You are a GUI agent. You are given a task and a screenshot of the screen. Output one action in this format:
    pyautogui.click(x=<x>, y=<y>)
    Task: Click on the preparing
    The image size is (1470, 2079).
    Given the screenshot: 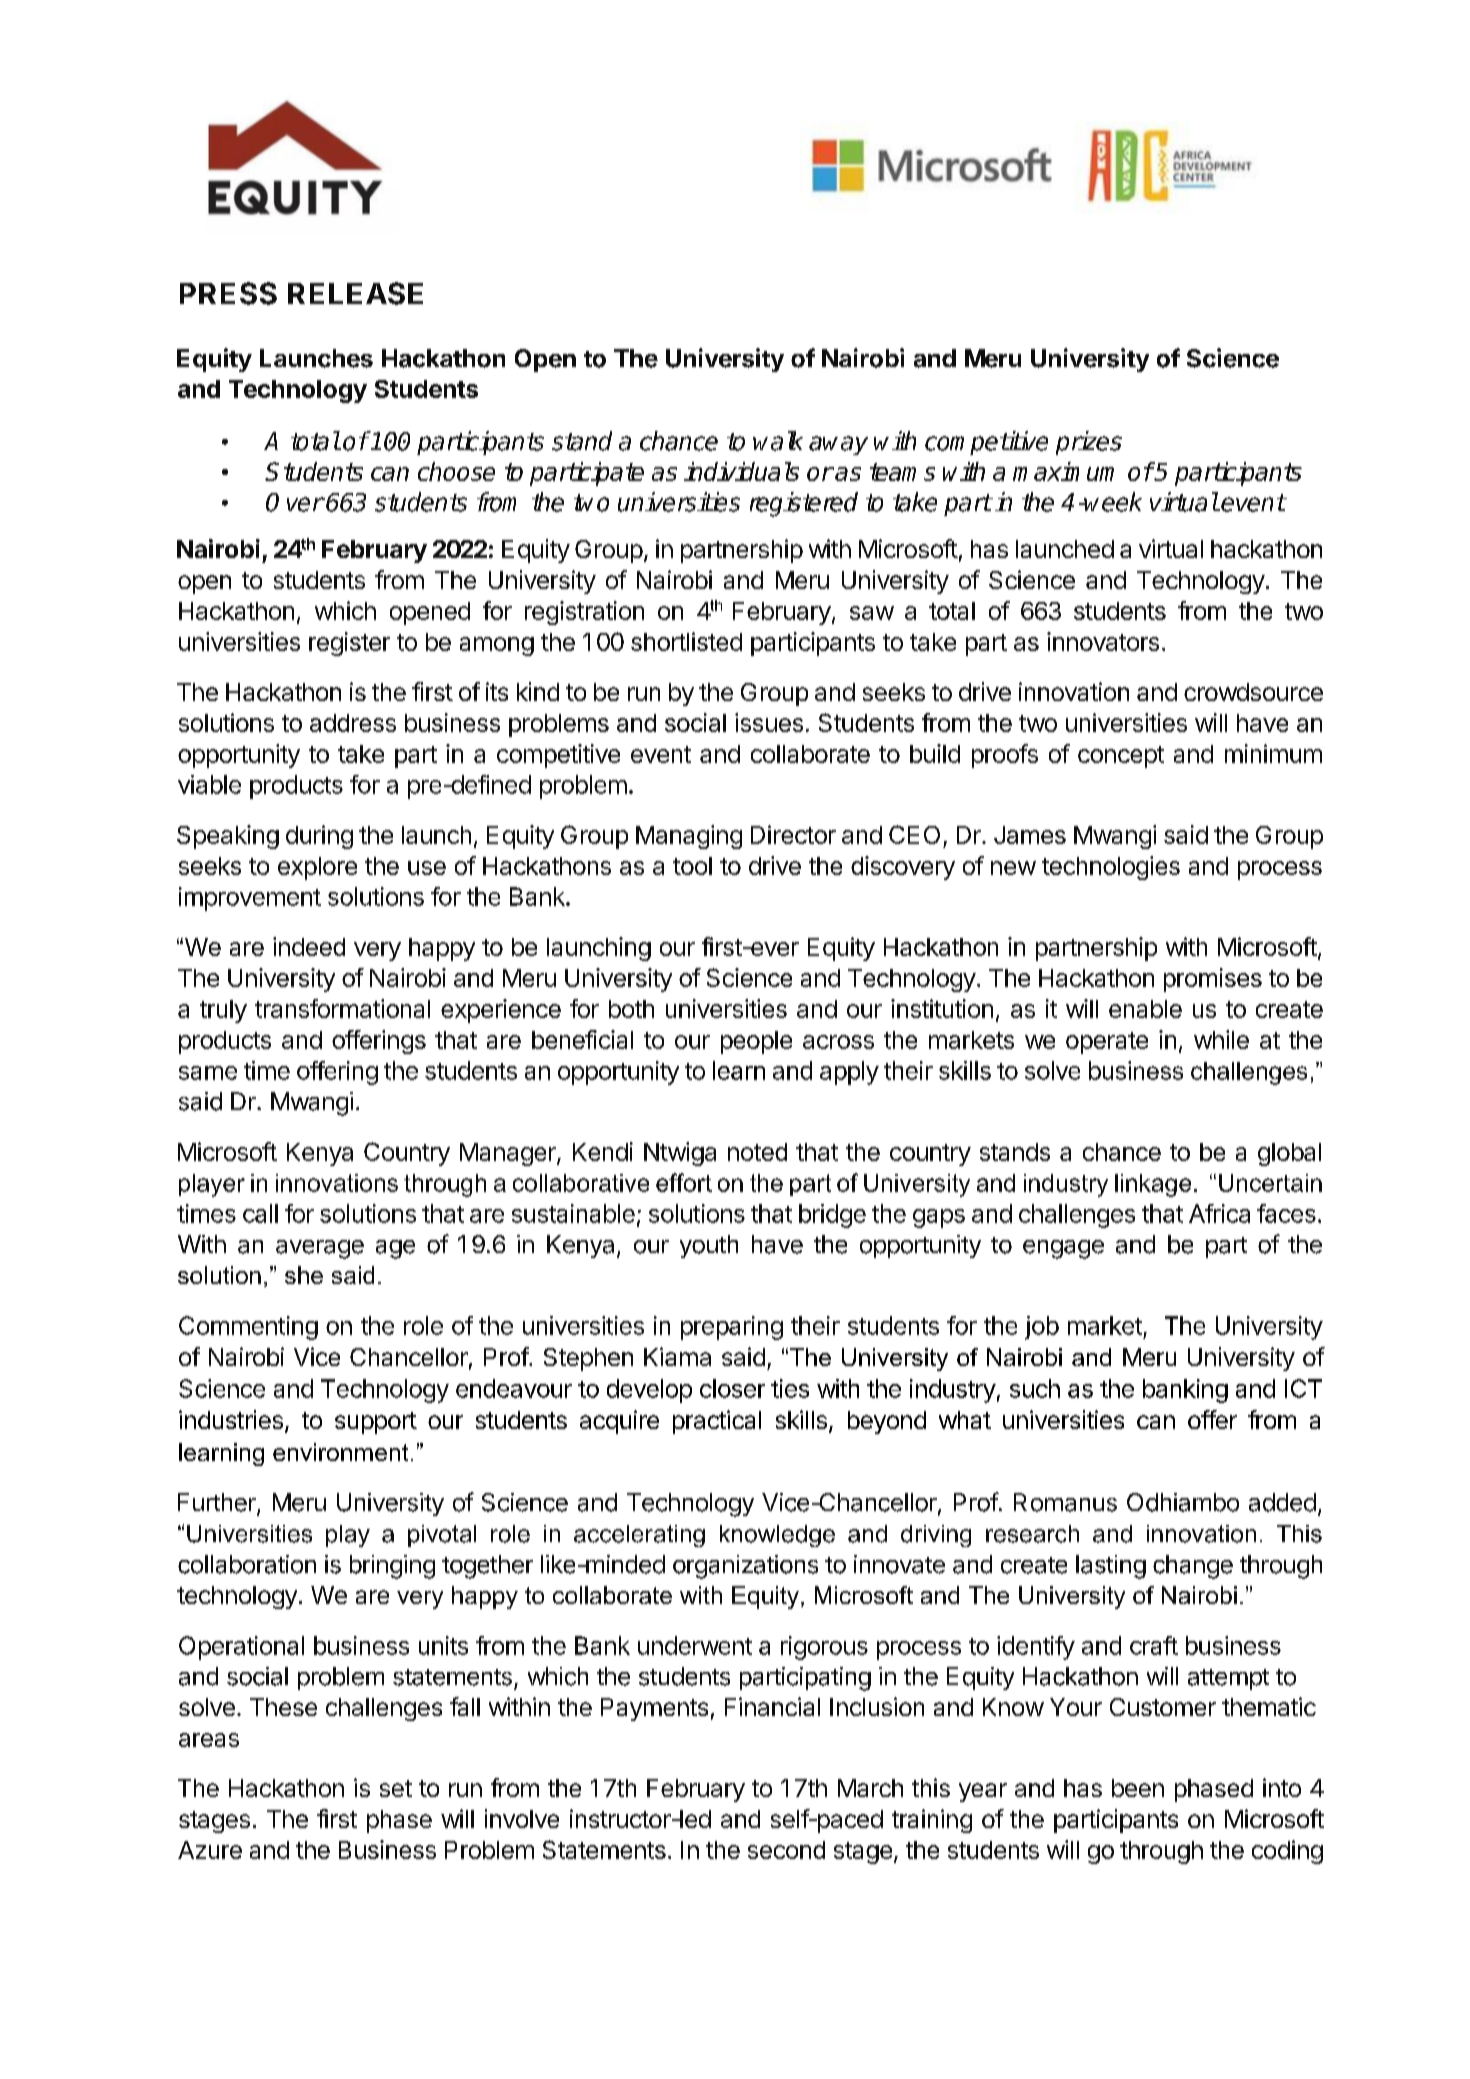 What is the action you would take?
    pyautogui.click(x=732, y=1328)
